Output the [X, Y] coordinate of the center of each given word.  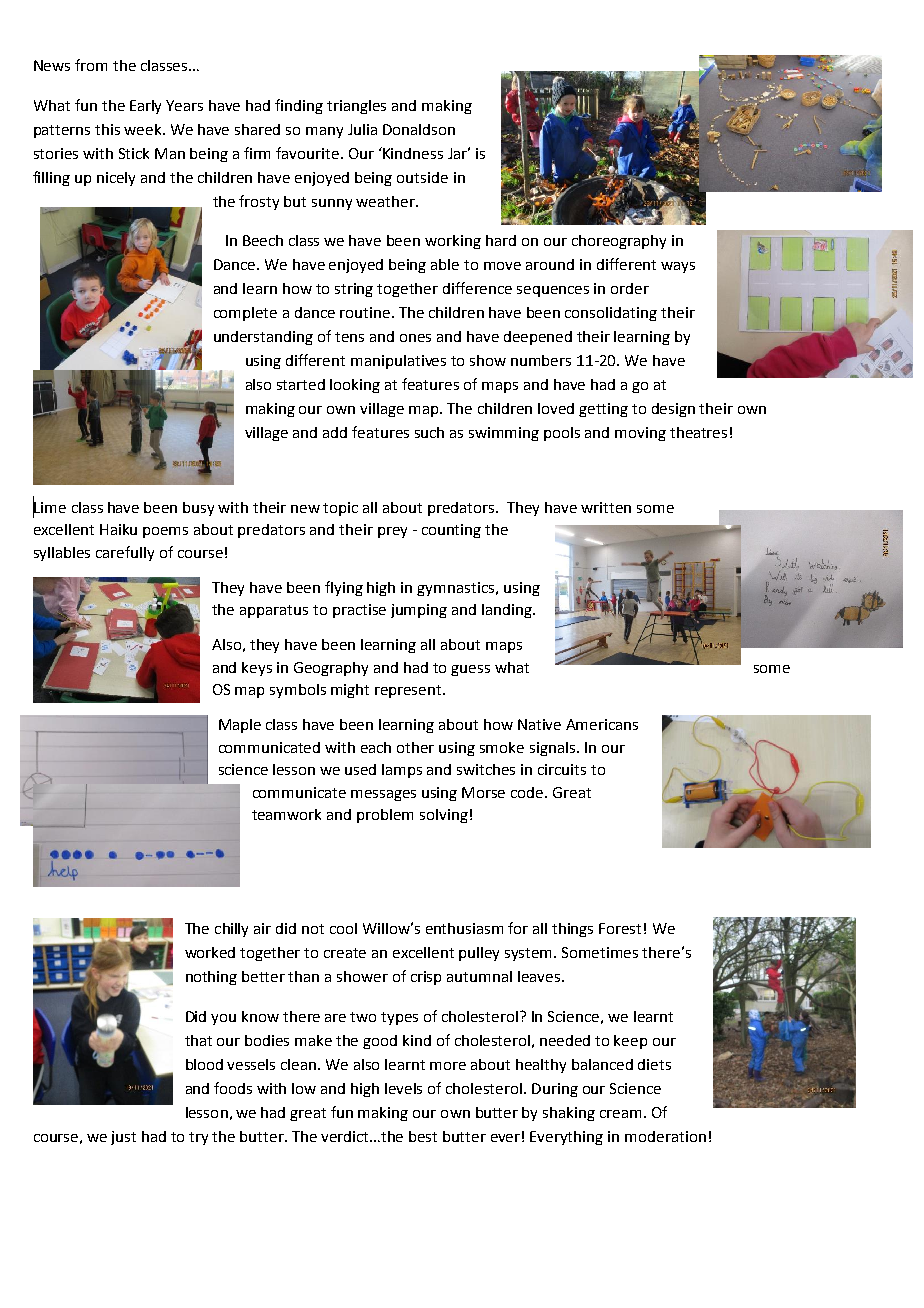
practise [359, 611]
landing [508, 611]
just [123, 1138]
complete [245, 314]
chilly [231, 930]
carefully [125, 553]
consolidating [611, 314]
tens [349, 337]
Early [145, 107]
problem [385, 816]
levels [403, 1088]
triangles [356, 107]
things [572, 930]
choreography [619, 242]
